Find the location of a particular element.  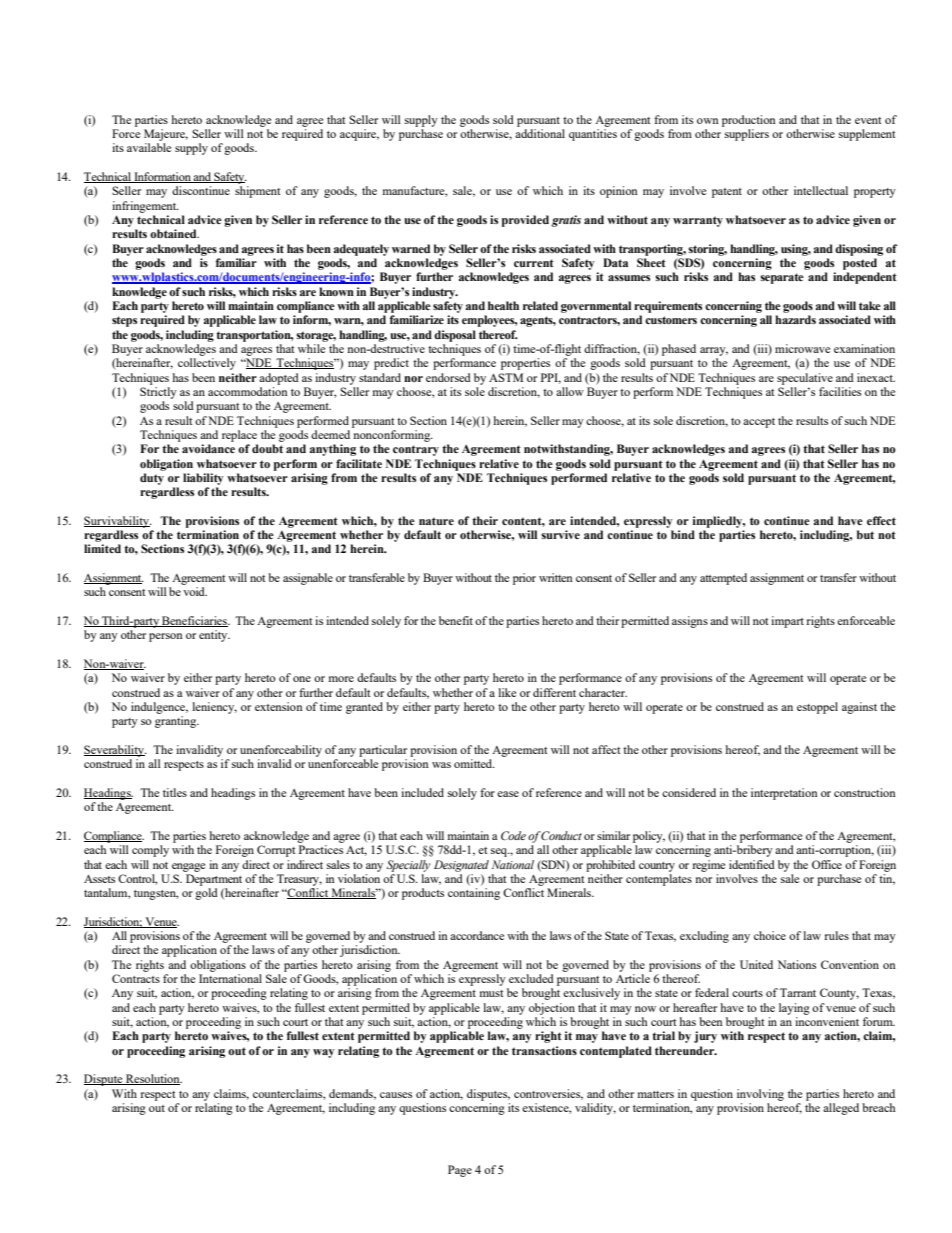

impart is located at coordinates (787, 622).
